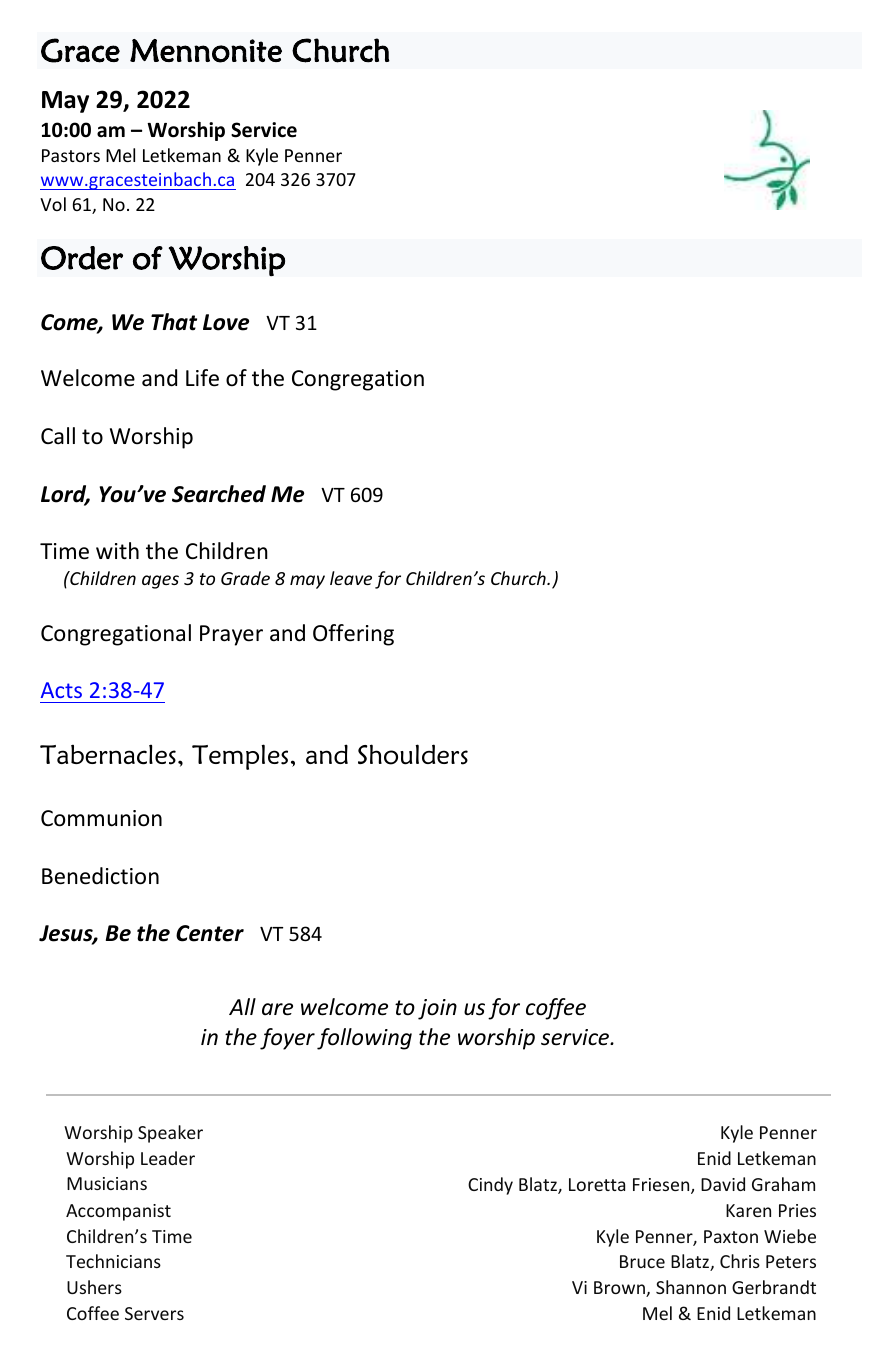 Image resolution: width=887 pixels, height=1372 pixels. What do you see at coordinates (174, 322) in the screenshot?
I see `That` at bounding box center [174, 322].
